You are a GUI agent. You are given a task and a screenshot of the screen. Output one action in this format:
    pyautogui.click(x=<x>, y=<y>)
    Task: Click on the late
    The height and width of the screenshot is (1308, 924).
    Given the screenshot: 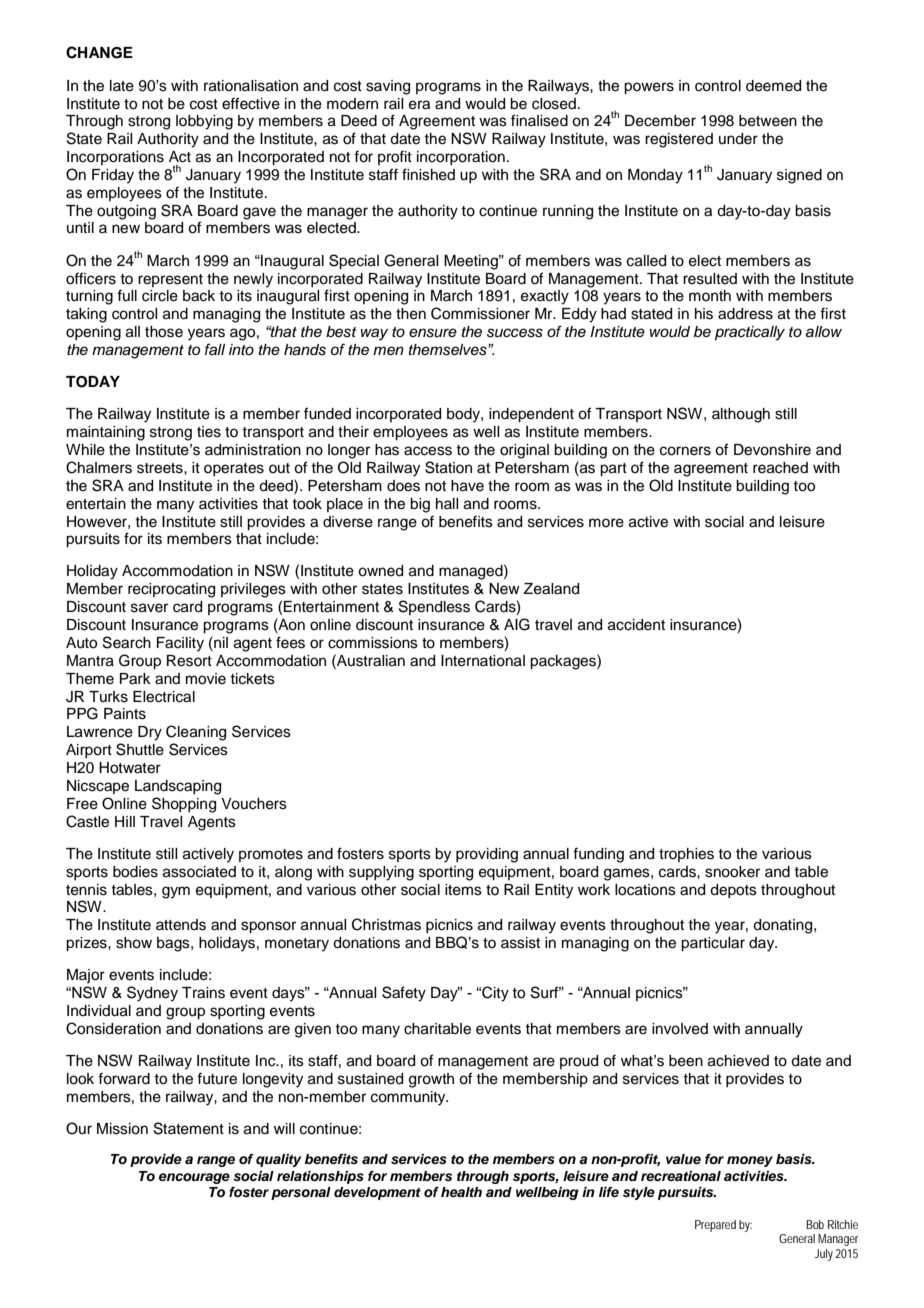 What is the action you would take?
    pyautogui.click(x=122, y=86)
